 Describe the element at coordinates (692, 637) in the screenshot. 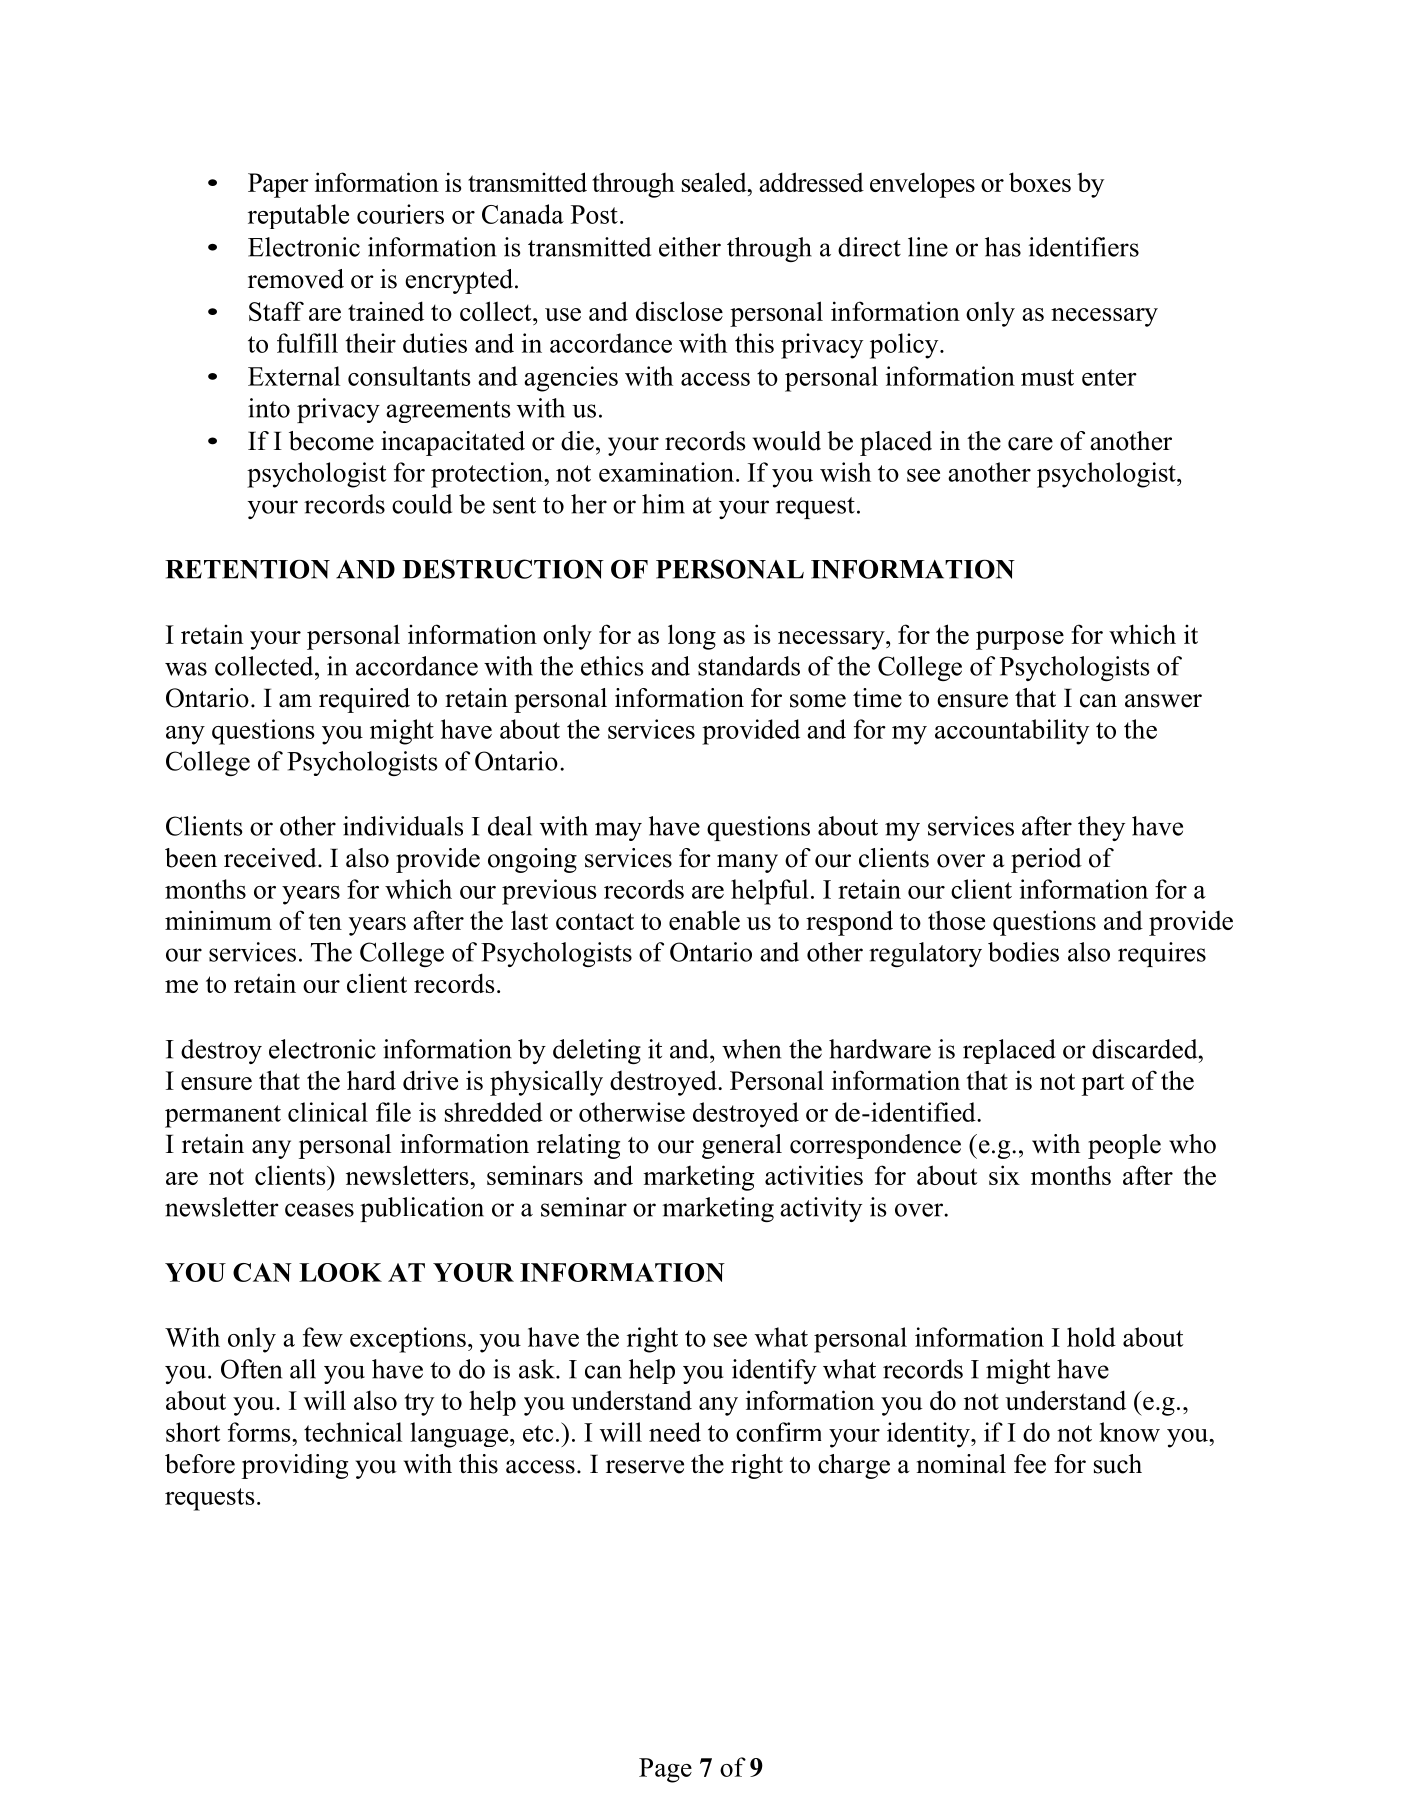

I see `long` at that location.
